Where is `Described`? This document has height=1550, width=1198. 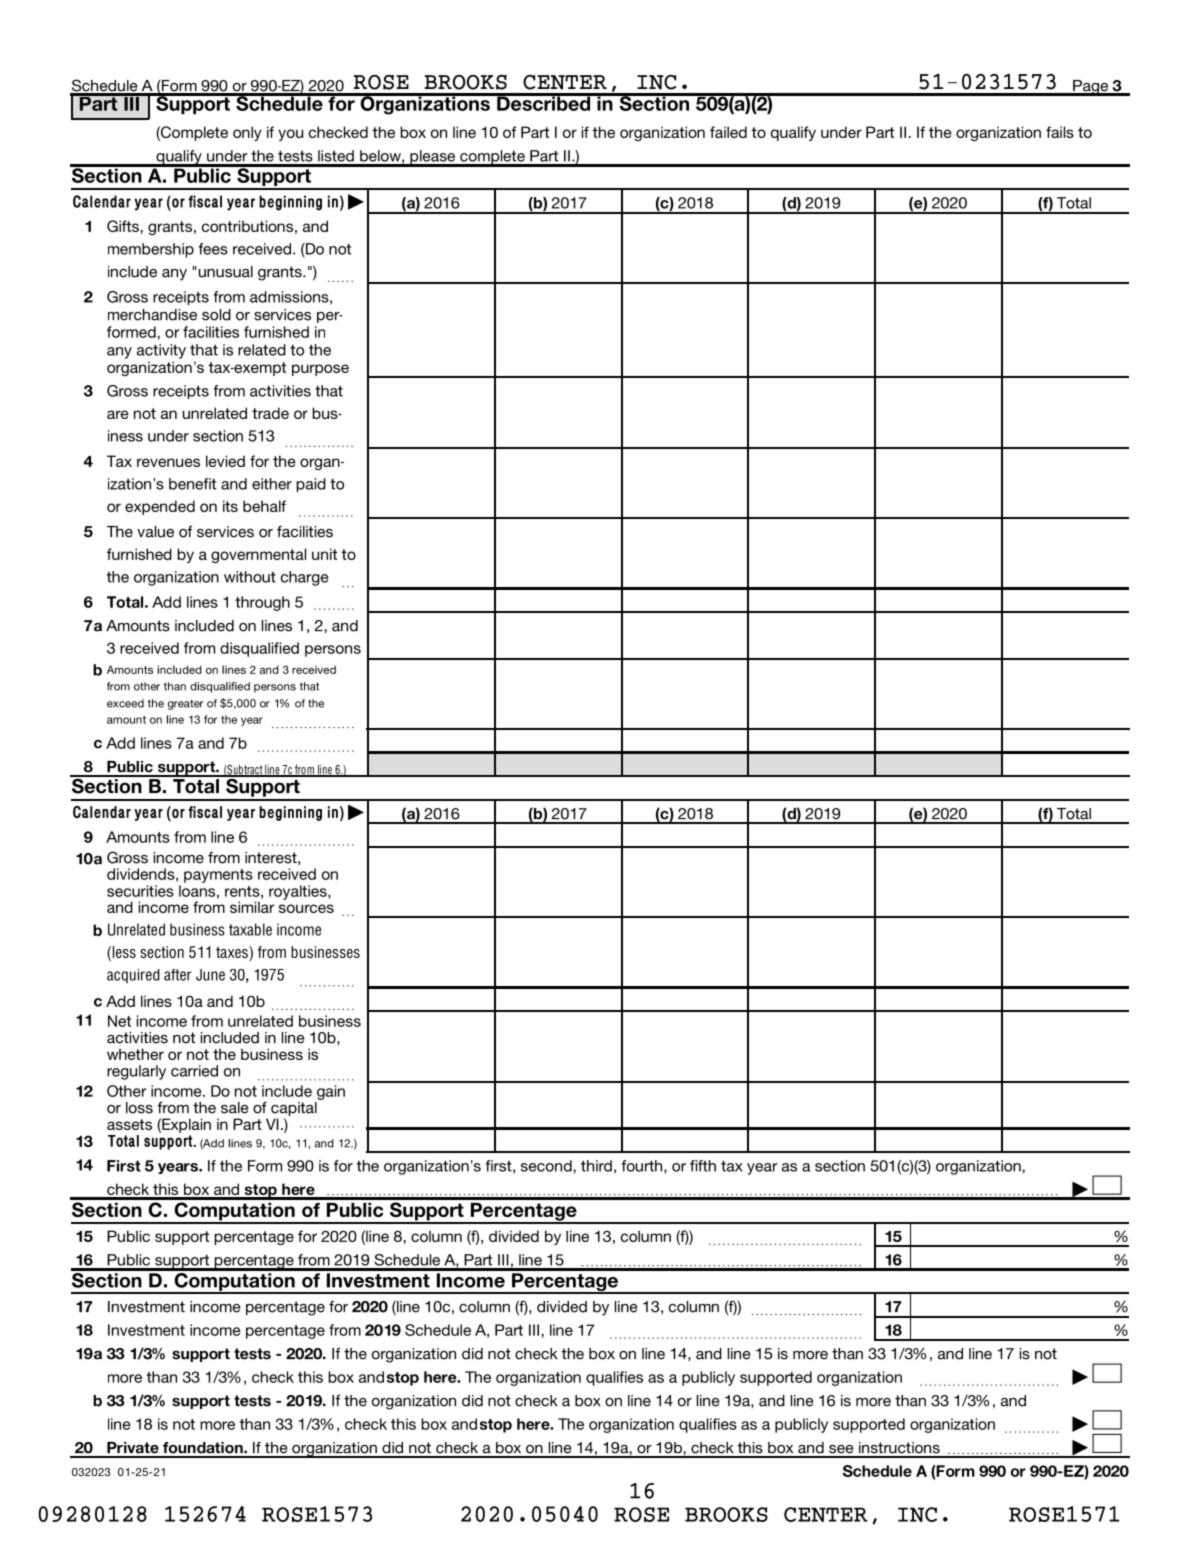
Described is located at coordinates (543, 102).
